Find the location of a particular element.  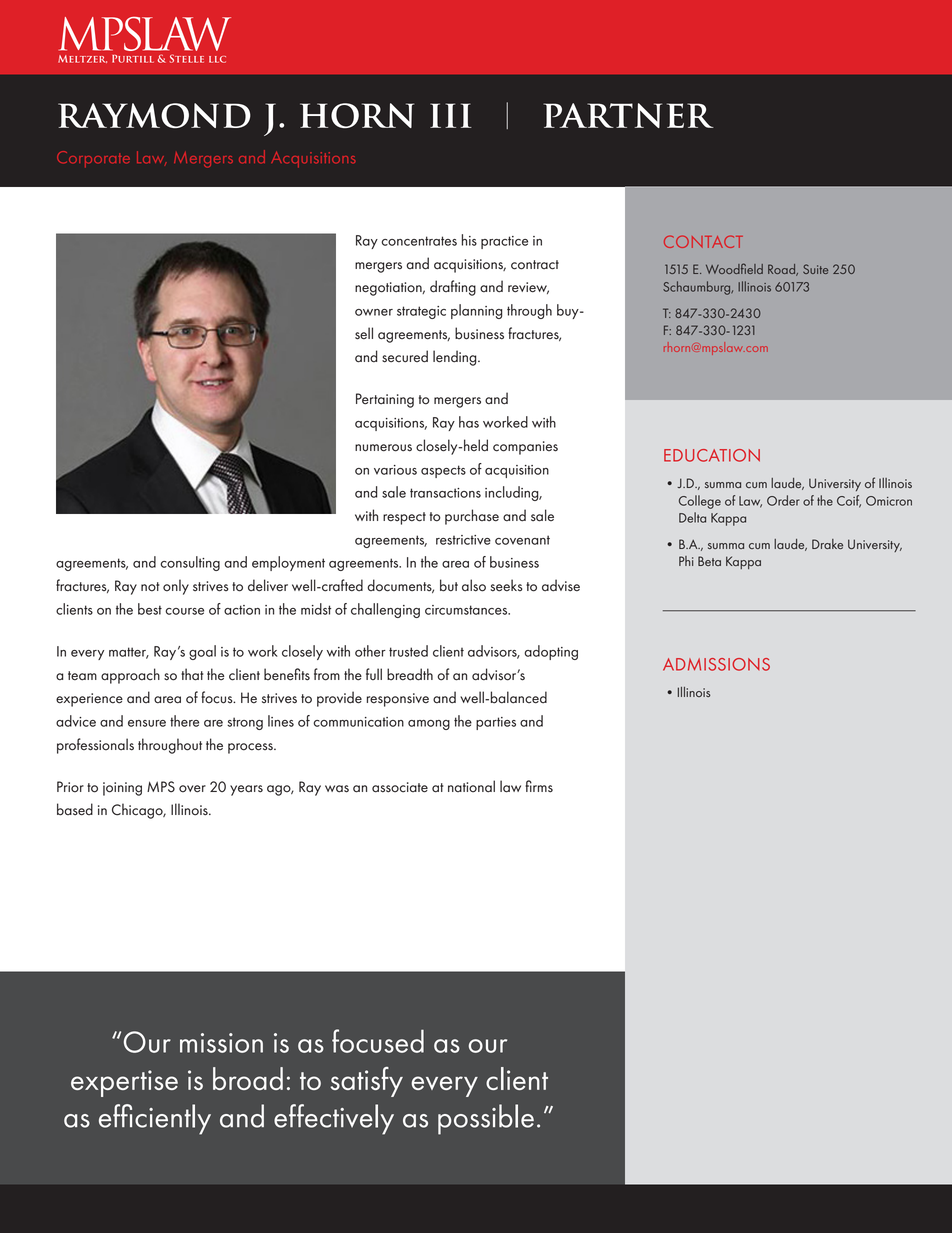

Order is located at coordinates (783, 500).
